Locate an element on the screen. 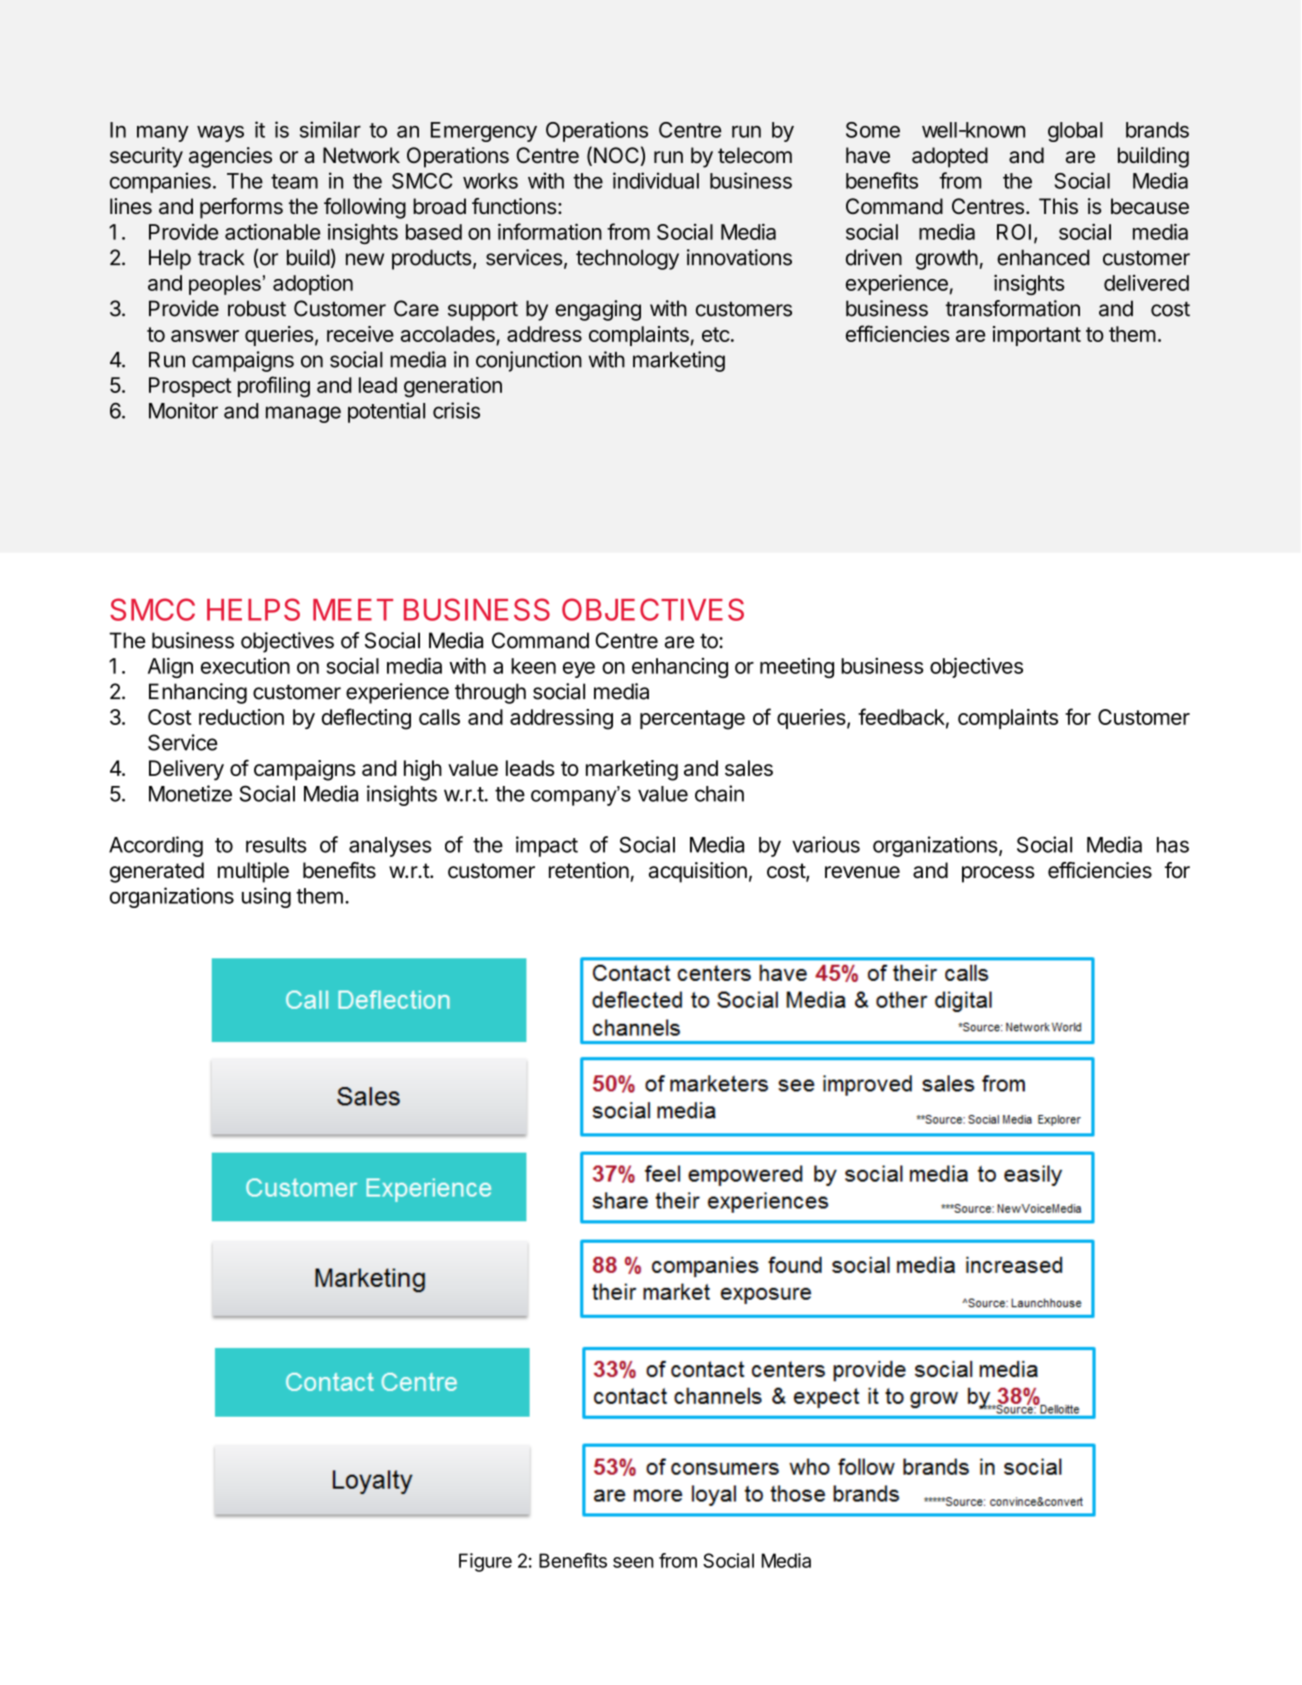 This screenshot has width=1302, height=1685. acquisition is located at coordinates (698, 872).
